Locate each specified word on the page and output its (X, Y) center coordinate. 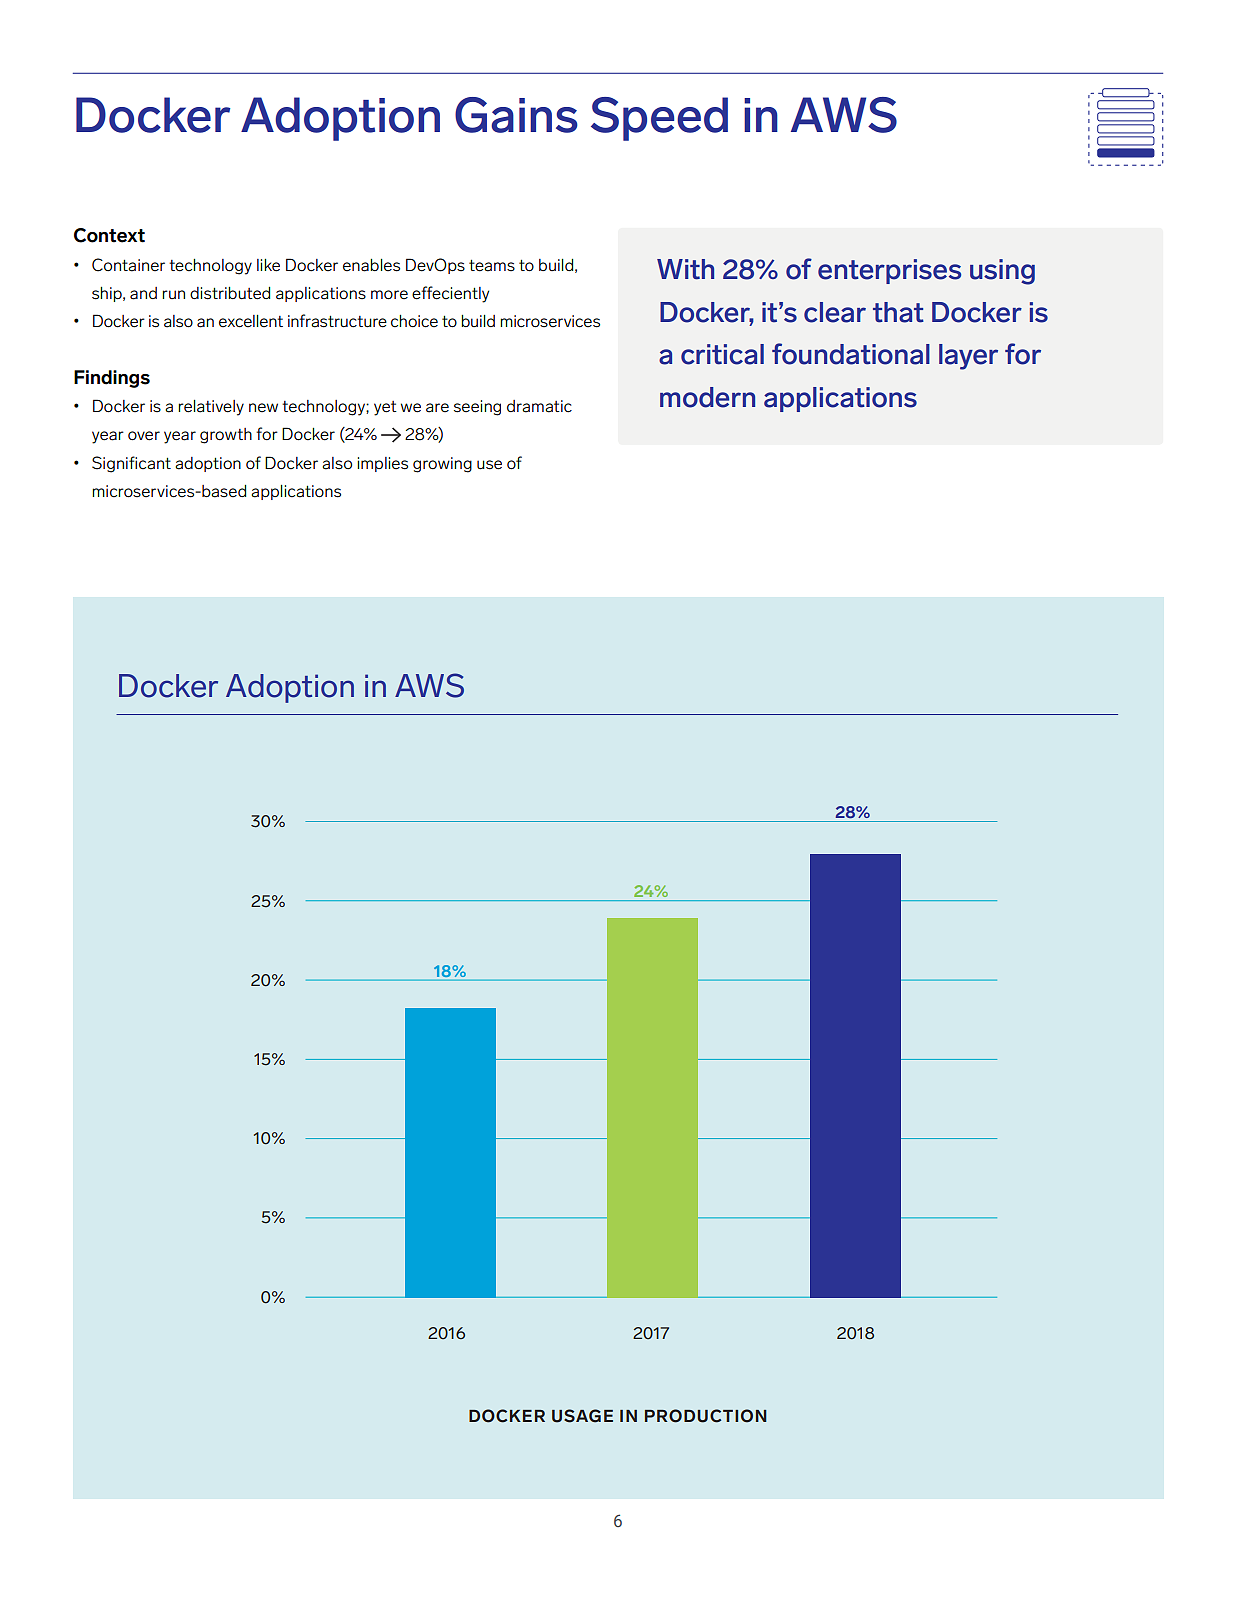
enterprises (889, 271)
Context (109, 235)
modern (707, 397)
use (489, 465)
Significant (131, 464)
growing (442, 465)
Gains (516, 115)
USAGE (582, 1416)
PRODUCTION (706, 1416)
